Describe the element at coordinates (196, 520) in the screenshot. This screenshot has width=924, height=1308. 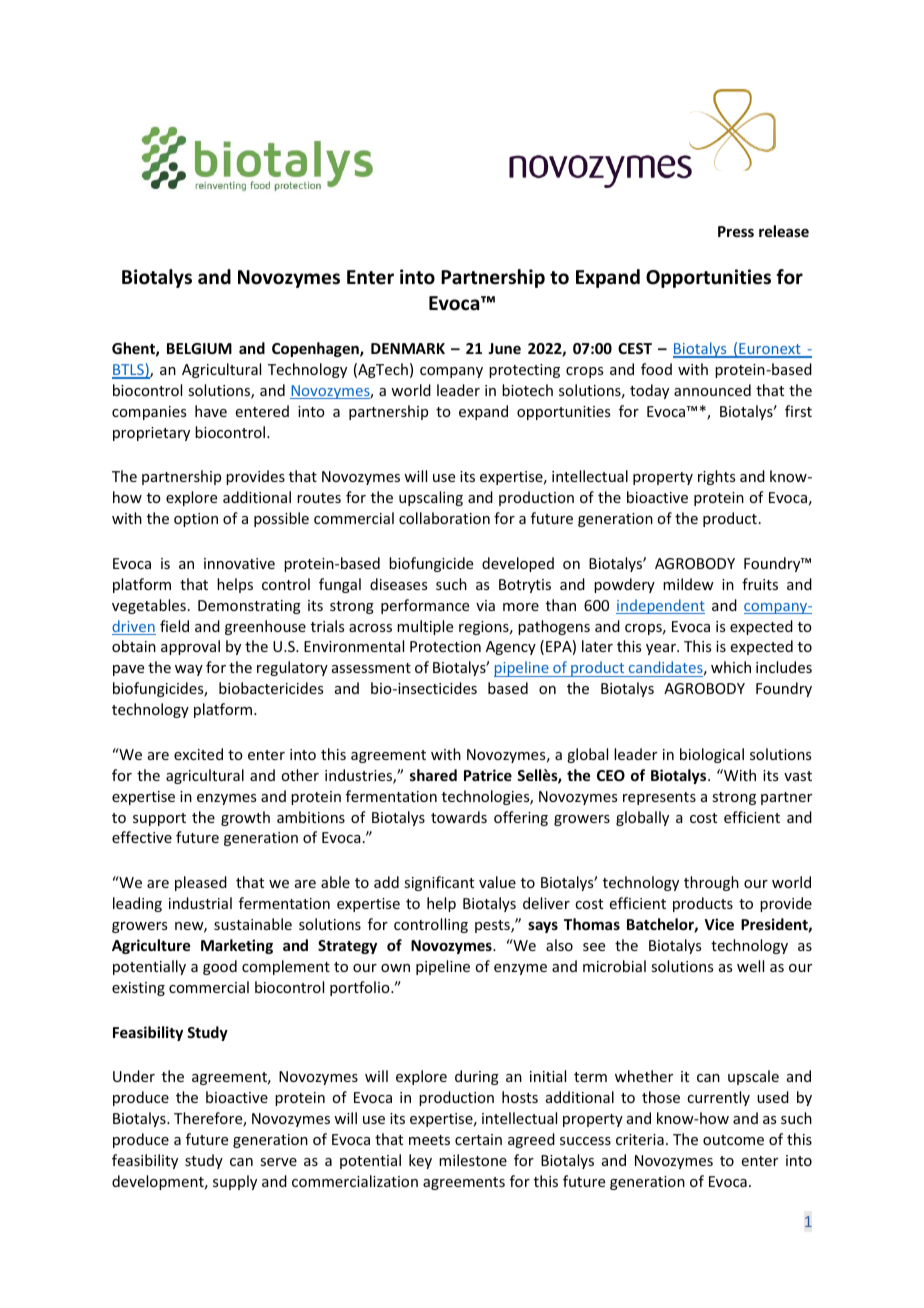
I see `option` at that location.
